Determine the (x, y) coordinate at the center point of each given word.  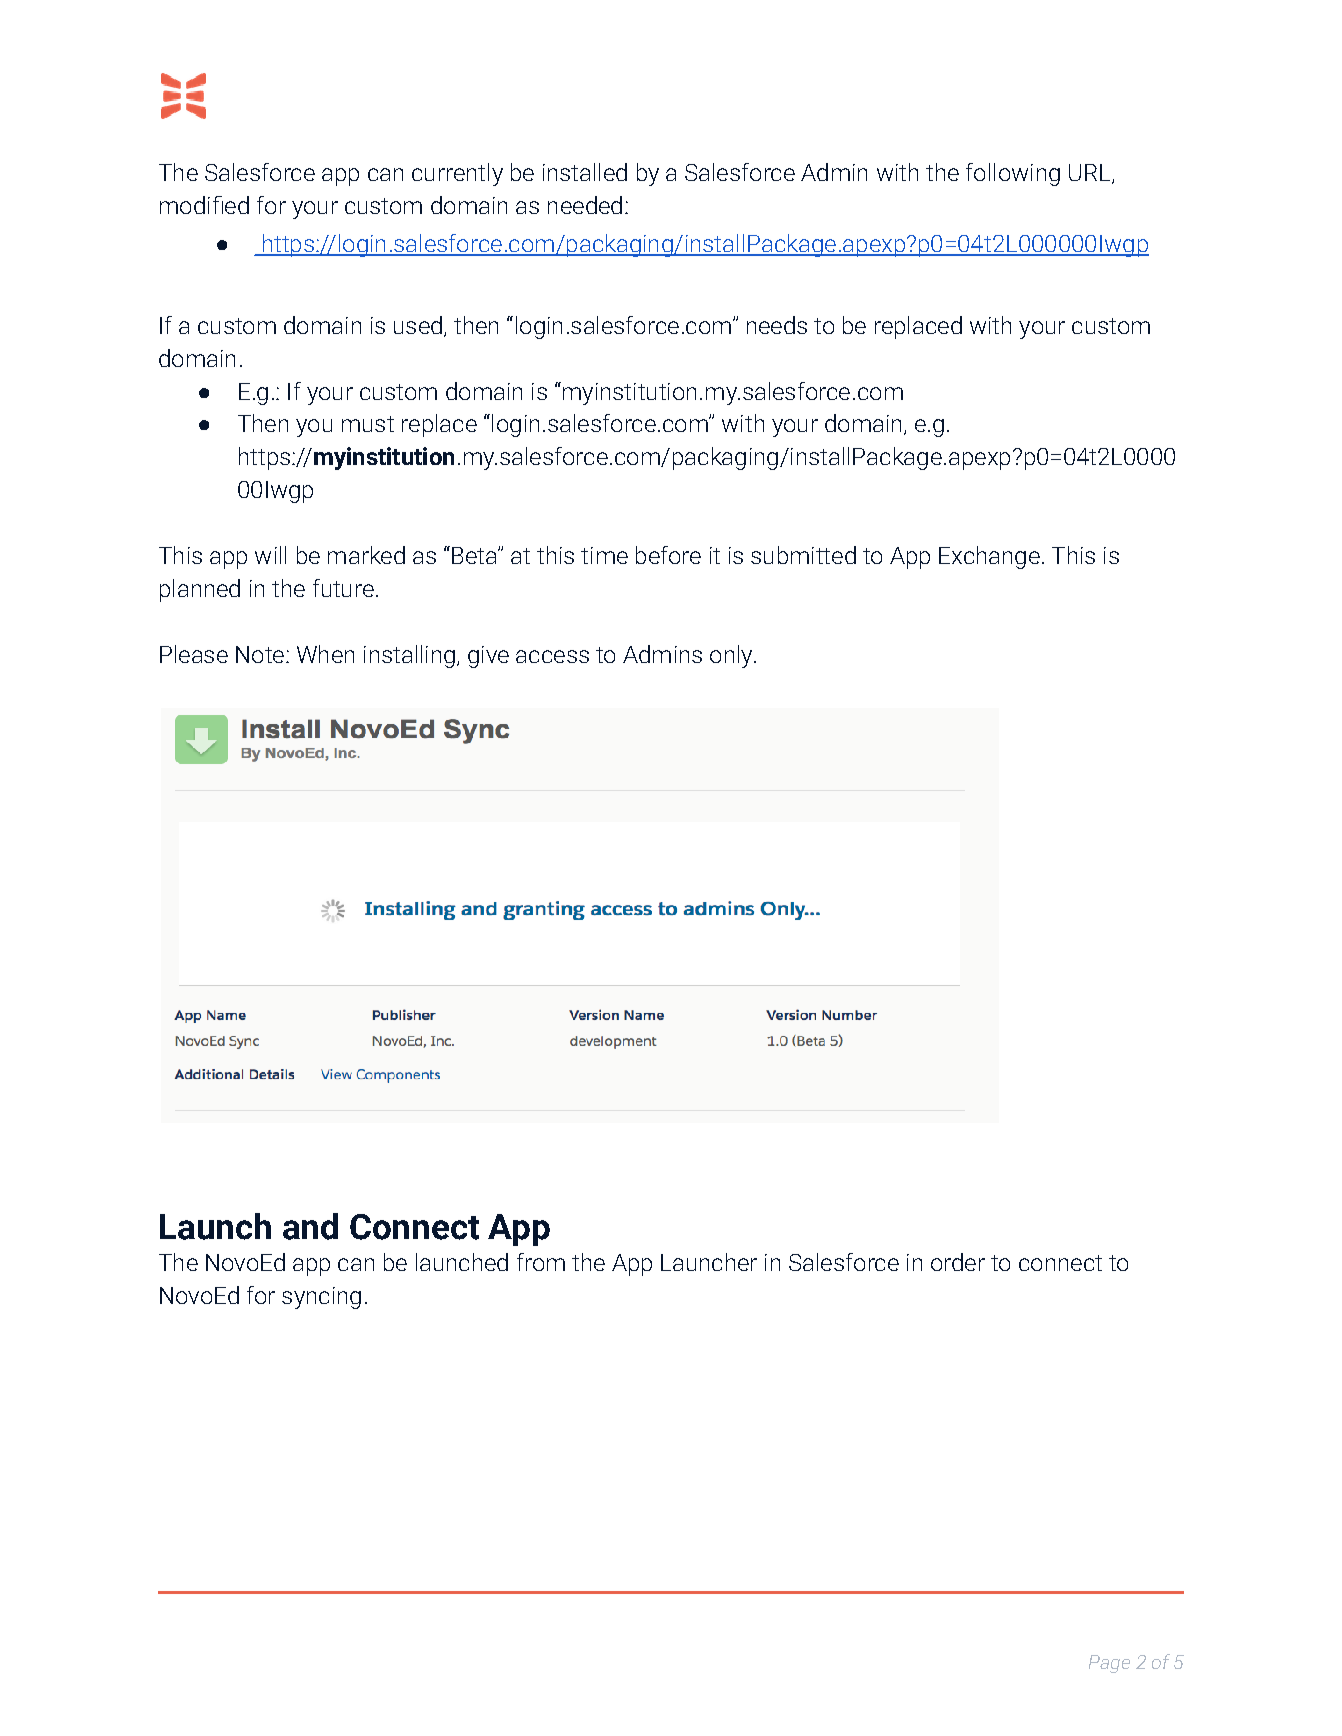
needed (585, 205)
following (1013, 174)
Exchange (989, 557)
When (325, 654)
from (541, 1262)
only (732, 656)
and (310, 1226)
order (958, 1262)
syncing (321, 1298)
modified (204, 205)
